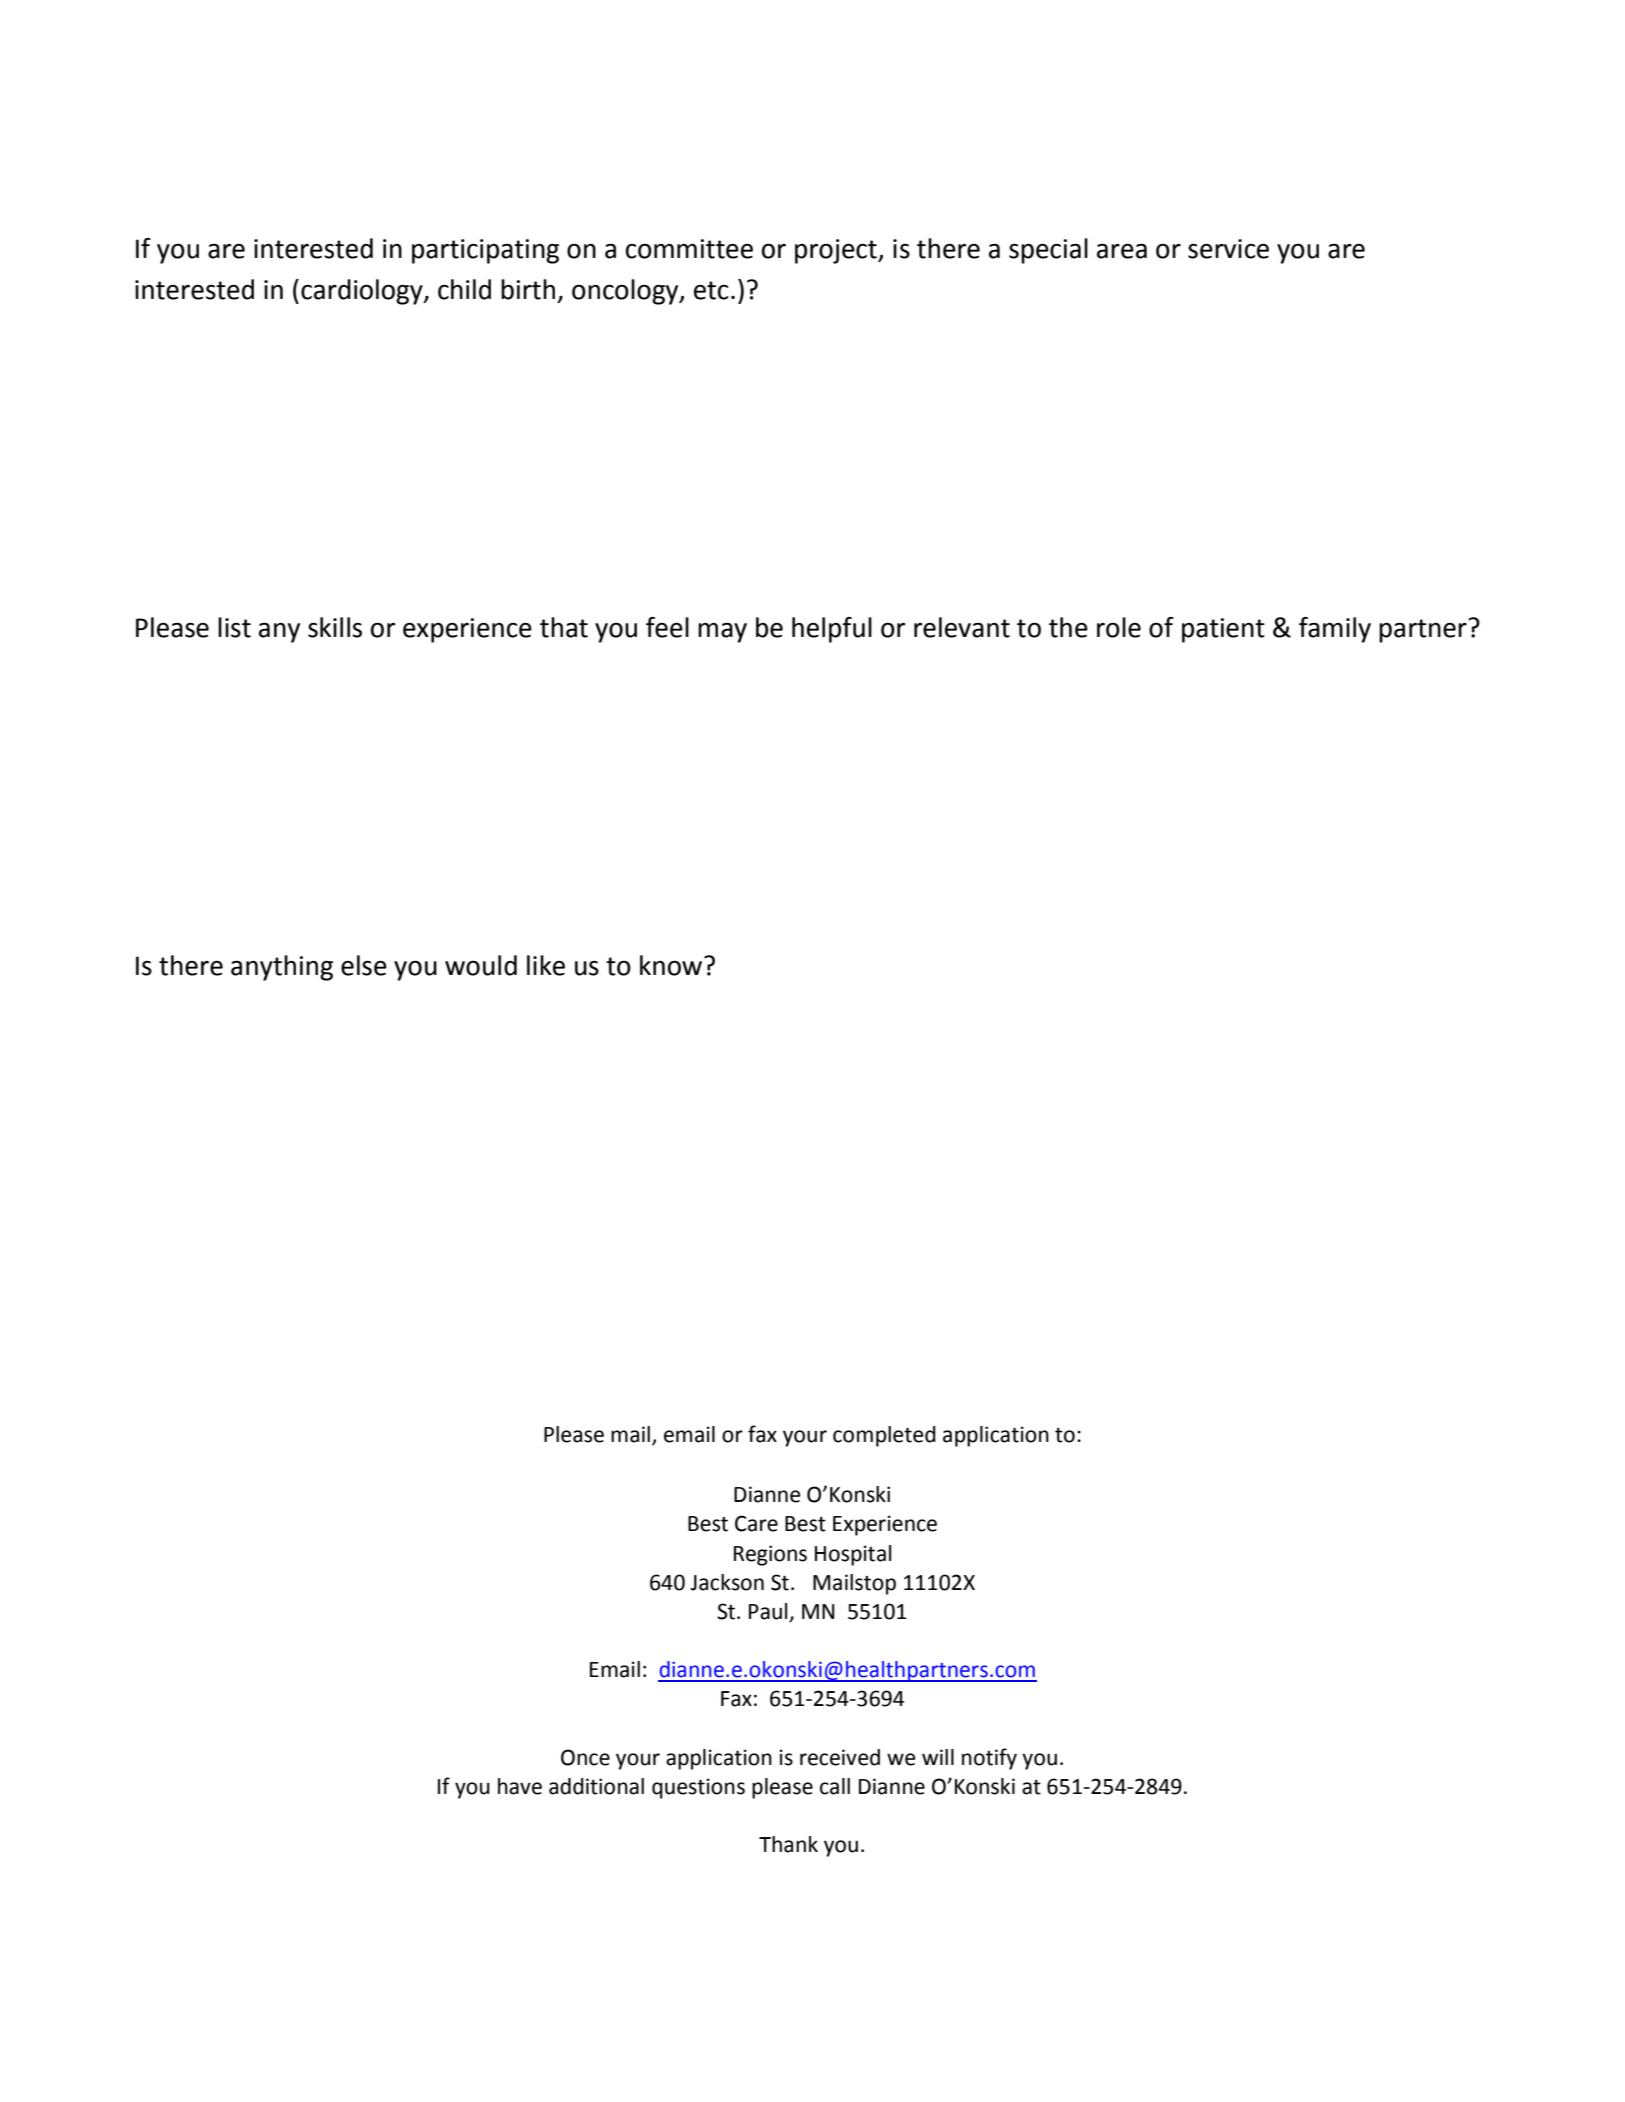 The width and height of the page is (1625, 2102). I want to click on patient, so click(1223, 630).
